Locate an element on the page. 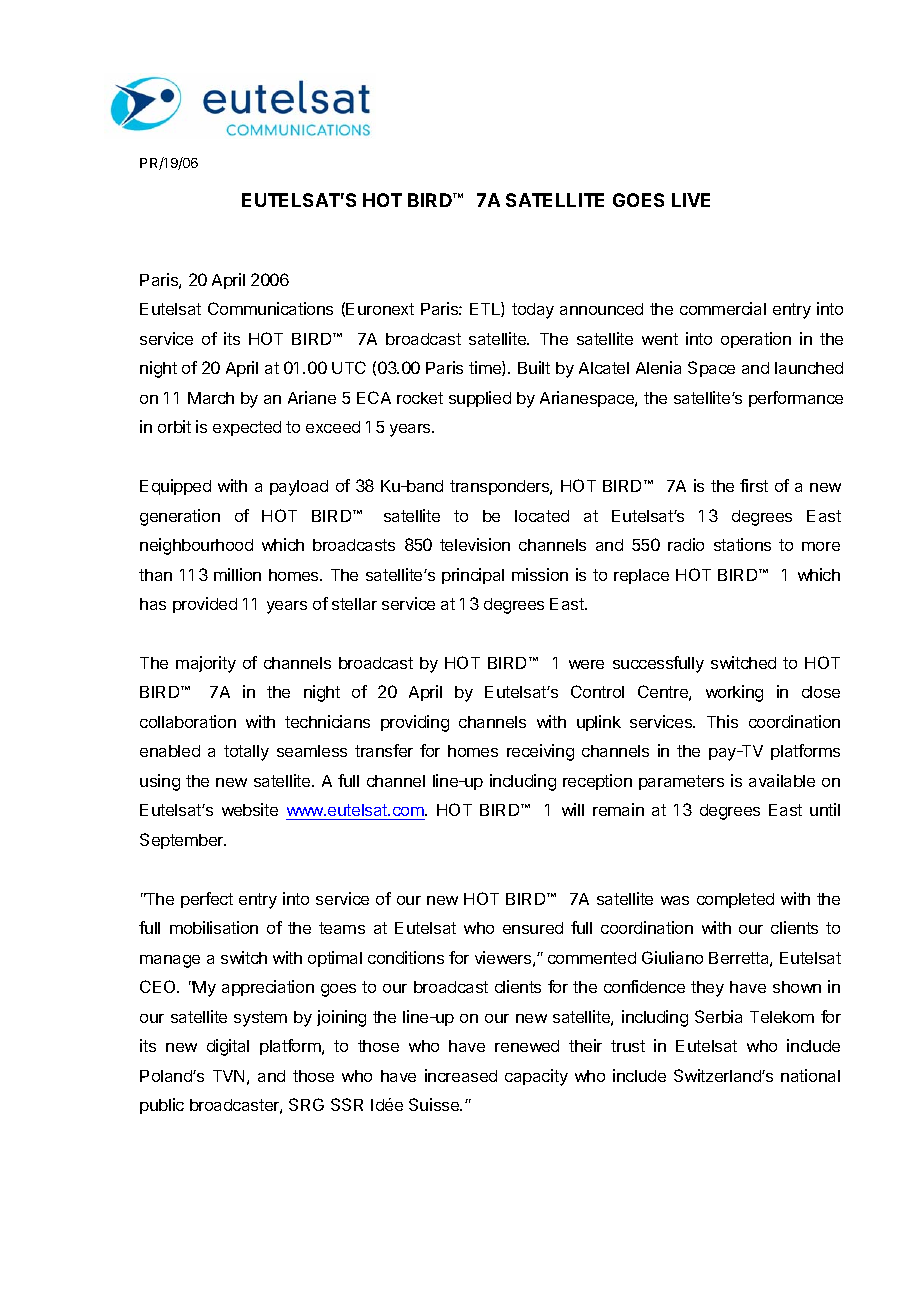 The width and height of the document is (924, 1308). available is located at coordinates (782, 780).
